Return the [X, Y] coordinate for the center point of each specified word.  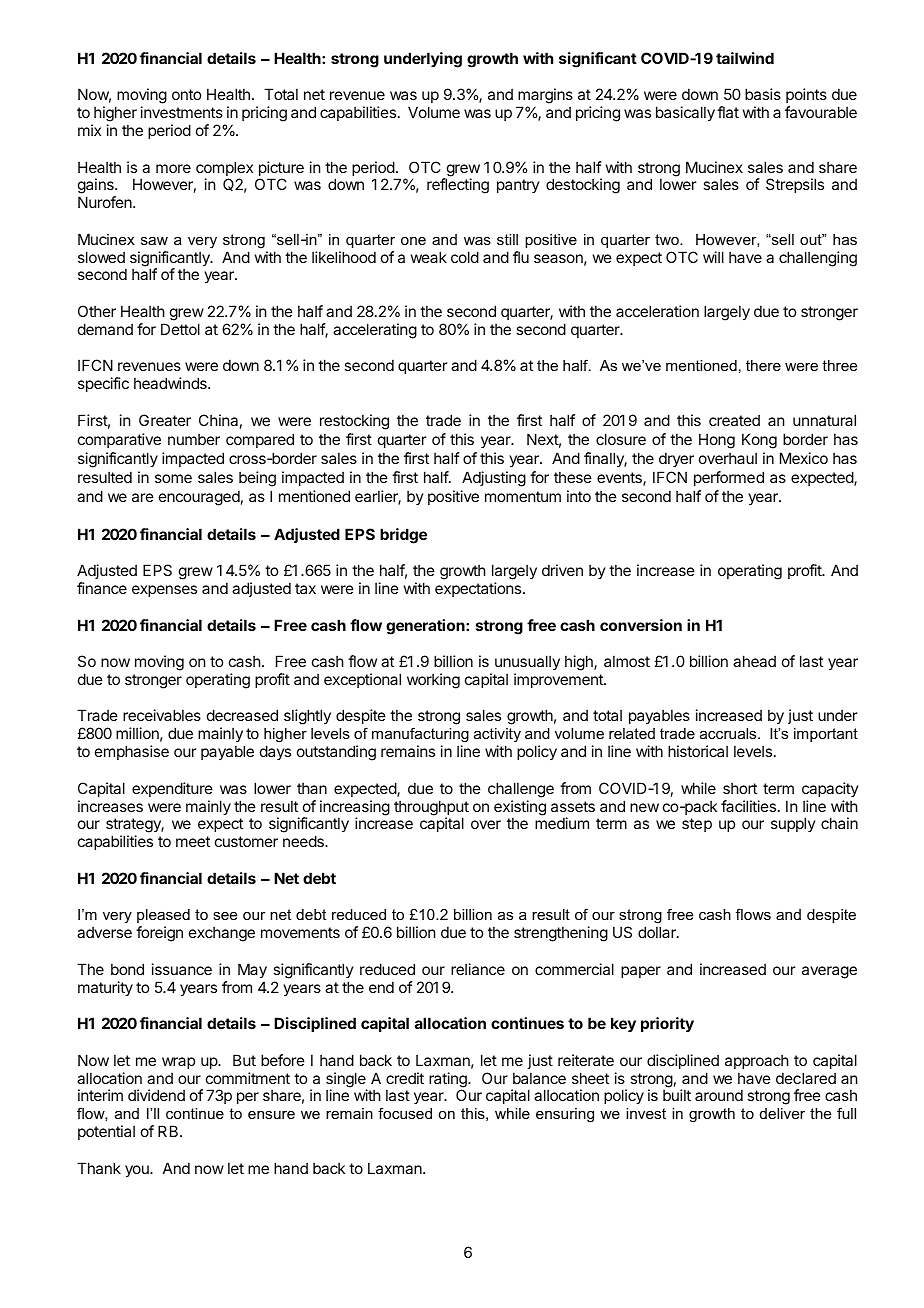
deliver [782, 1113]
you [138, 1171]
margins [544, 97]
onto [186, 94]
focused [405, 1113]
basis [763, 94]
